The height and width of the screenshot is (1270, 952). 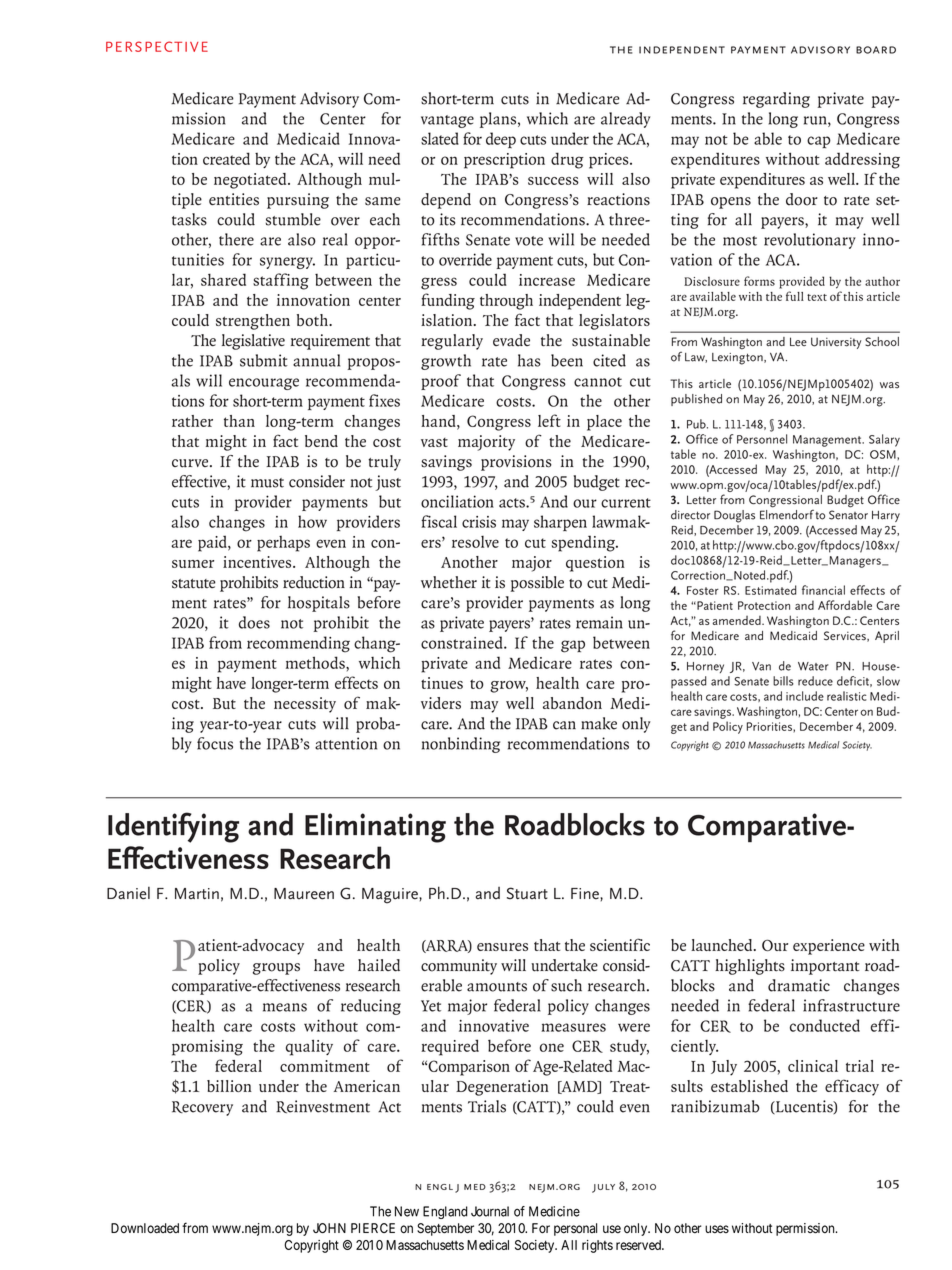 I want to click on Journal, so click(x=490, y=1211).
